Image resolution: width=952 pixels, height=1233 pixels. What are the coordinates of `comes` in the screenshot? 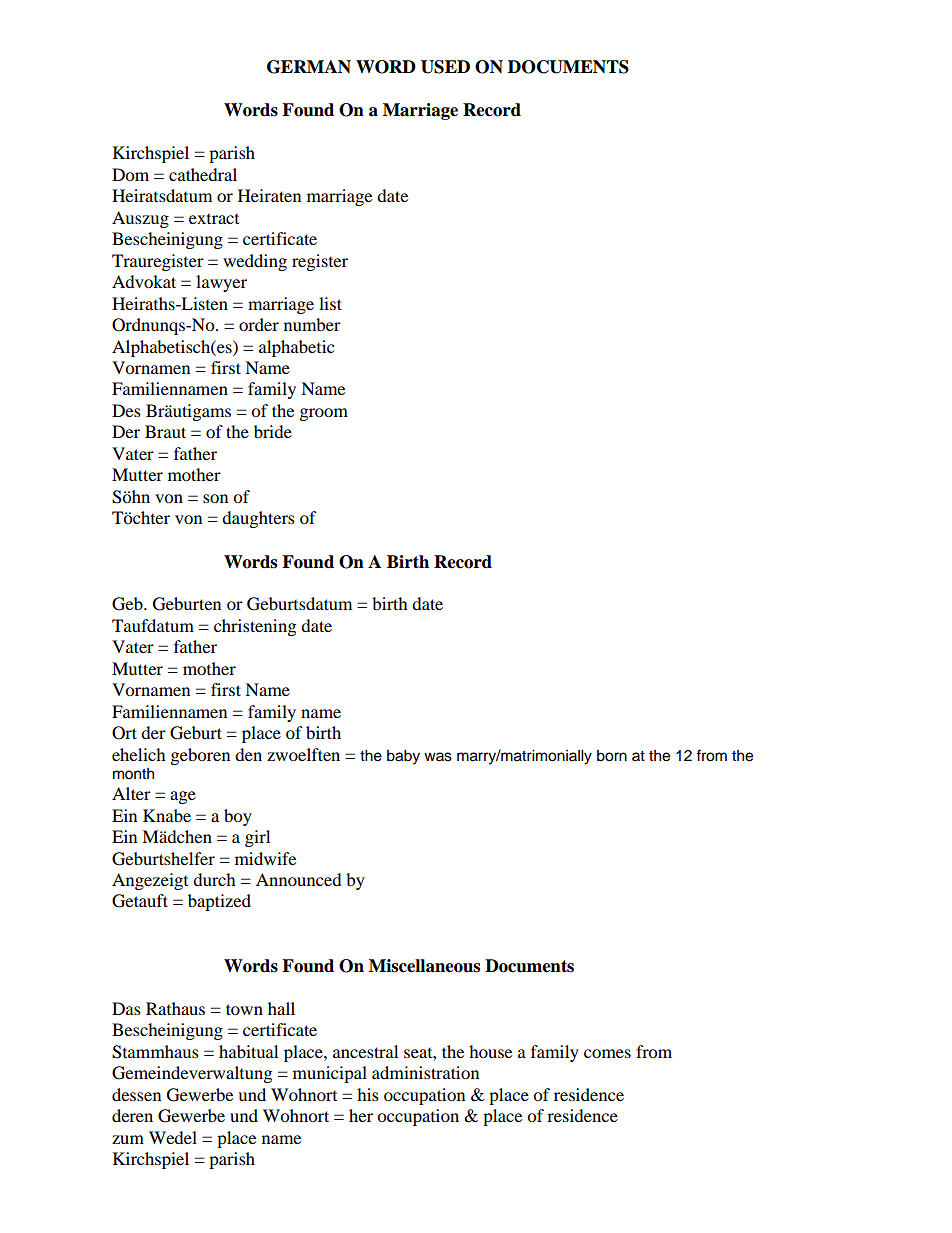 It's located at (607, 1053).
